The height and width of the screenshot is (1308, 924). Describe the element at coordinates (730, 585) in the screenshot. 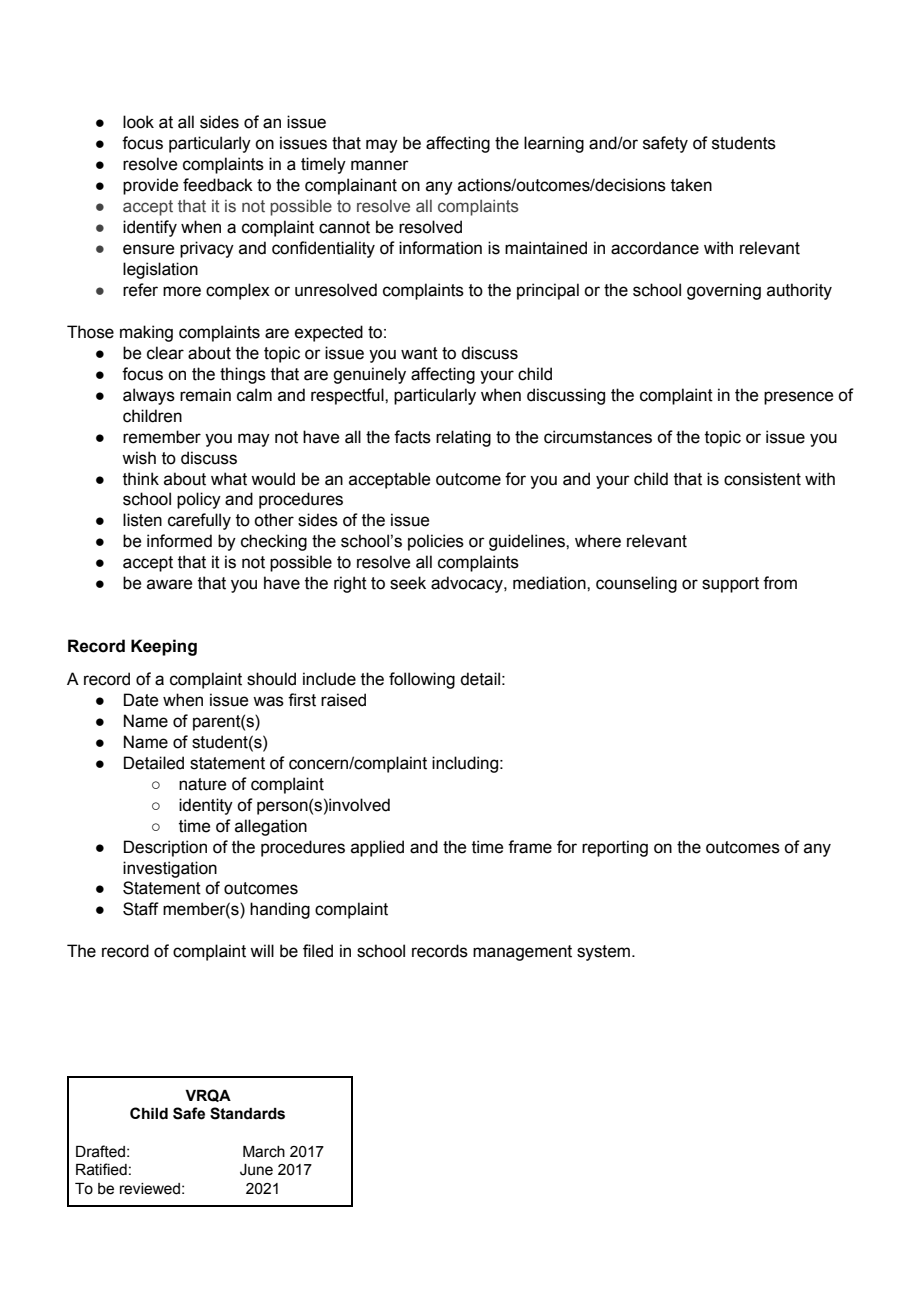

I see `support` at that location.
